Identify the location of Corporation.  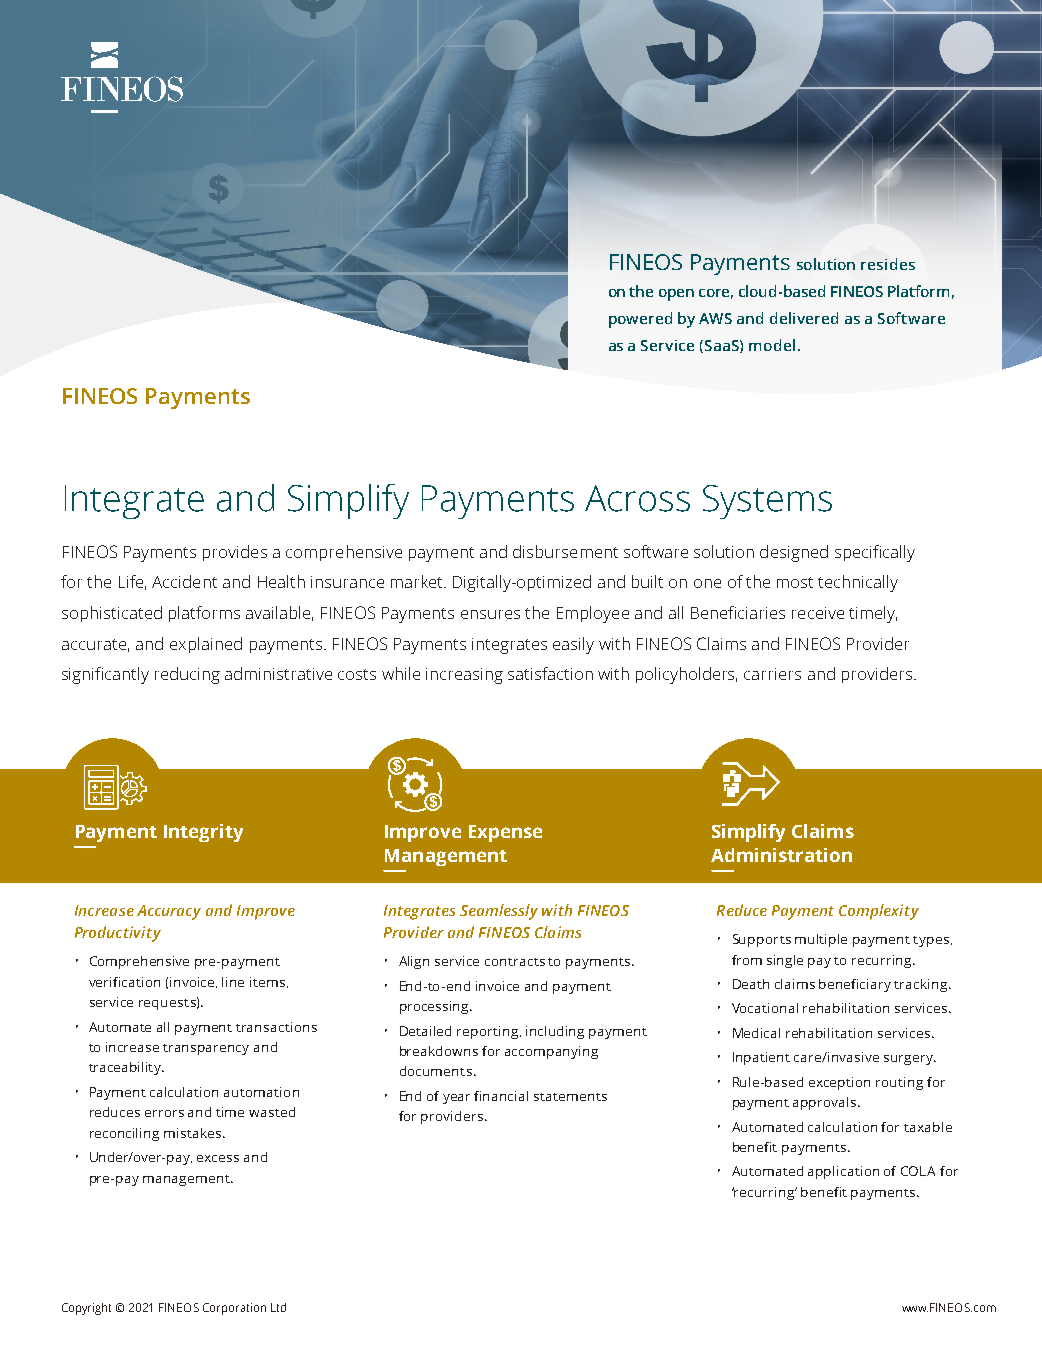
(234, 1309).
